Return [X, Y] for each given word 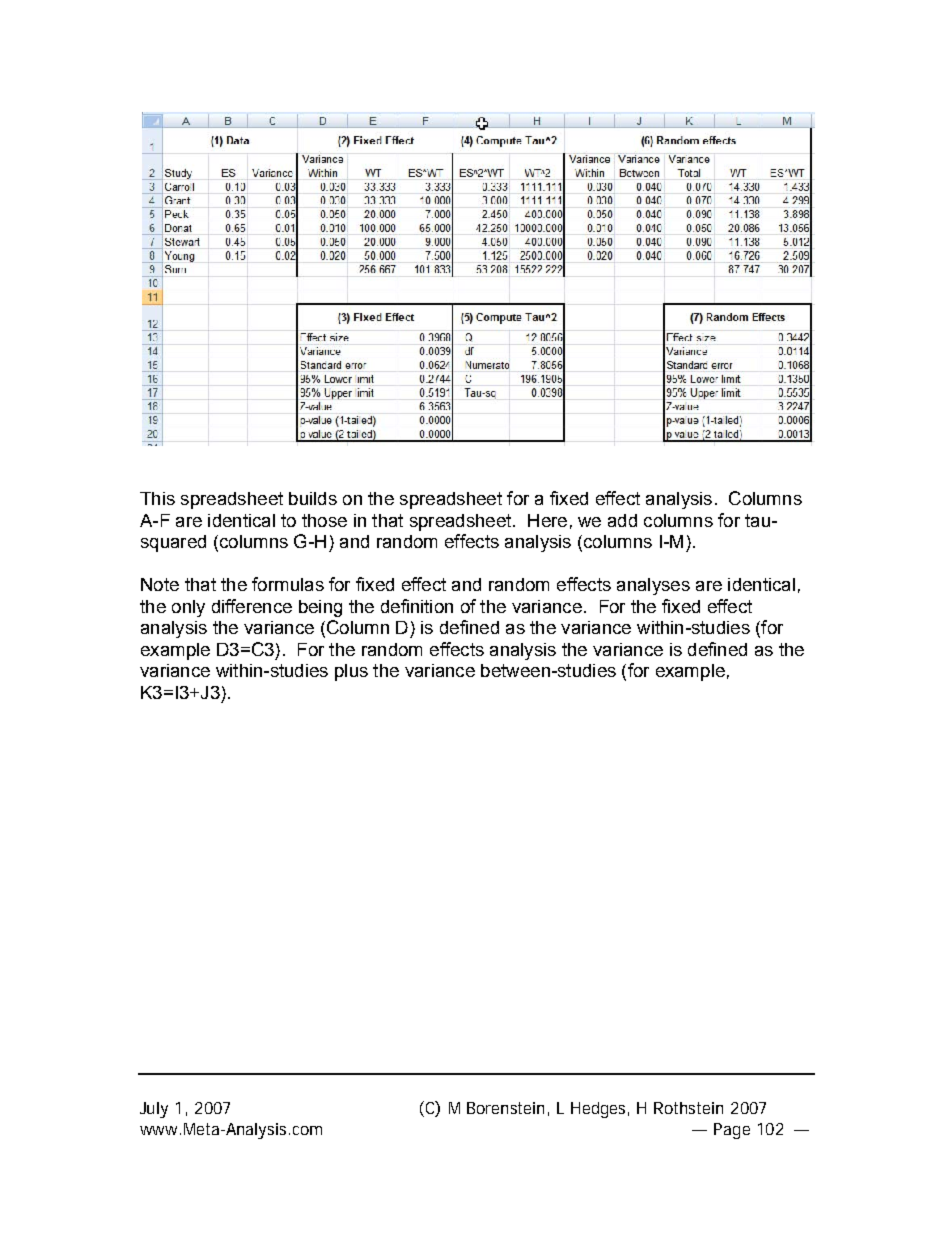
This [157, 498]
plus [351, 672]
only [188, 608]
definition [417, 606]
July [154, 1110]
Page [732, 1131]
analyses [653, 586]
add [622, 520]
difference [252, 606]
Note [160, 584]
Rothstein [688, 1108]
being [320, 608]
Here [547, 520]
